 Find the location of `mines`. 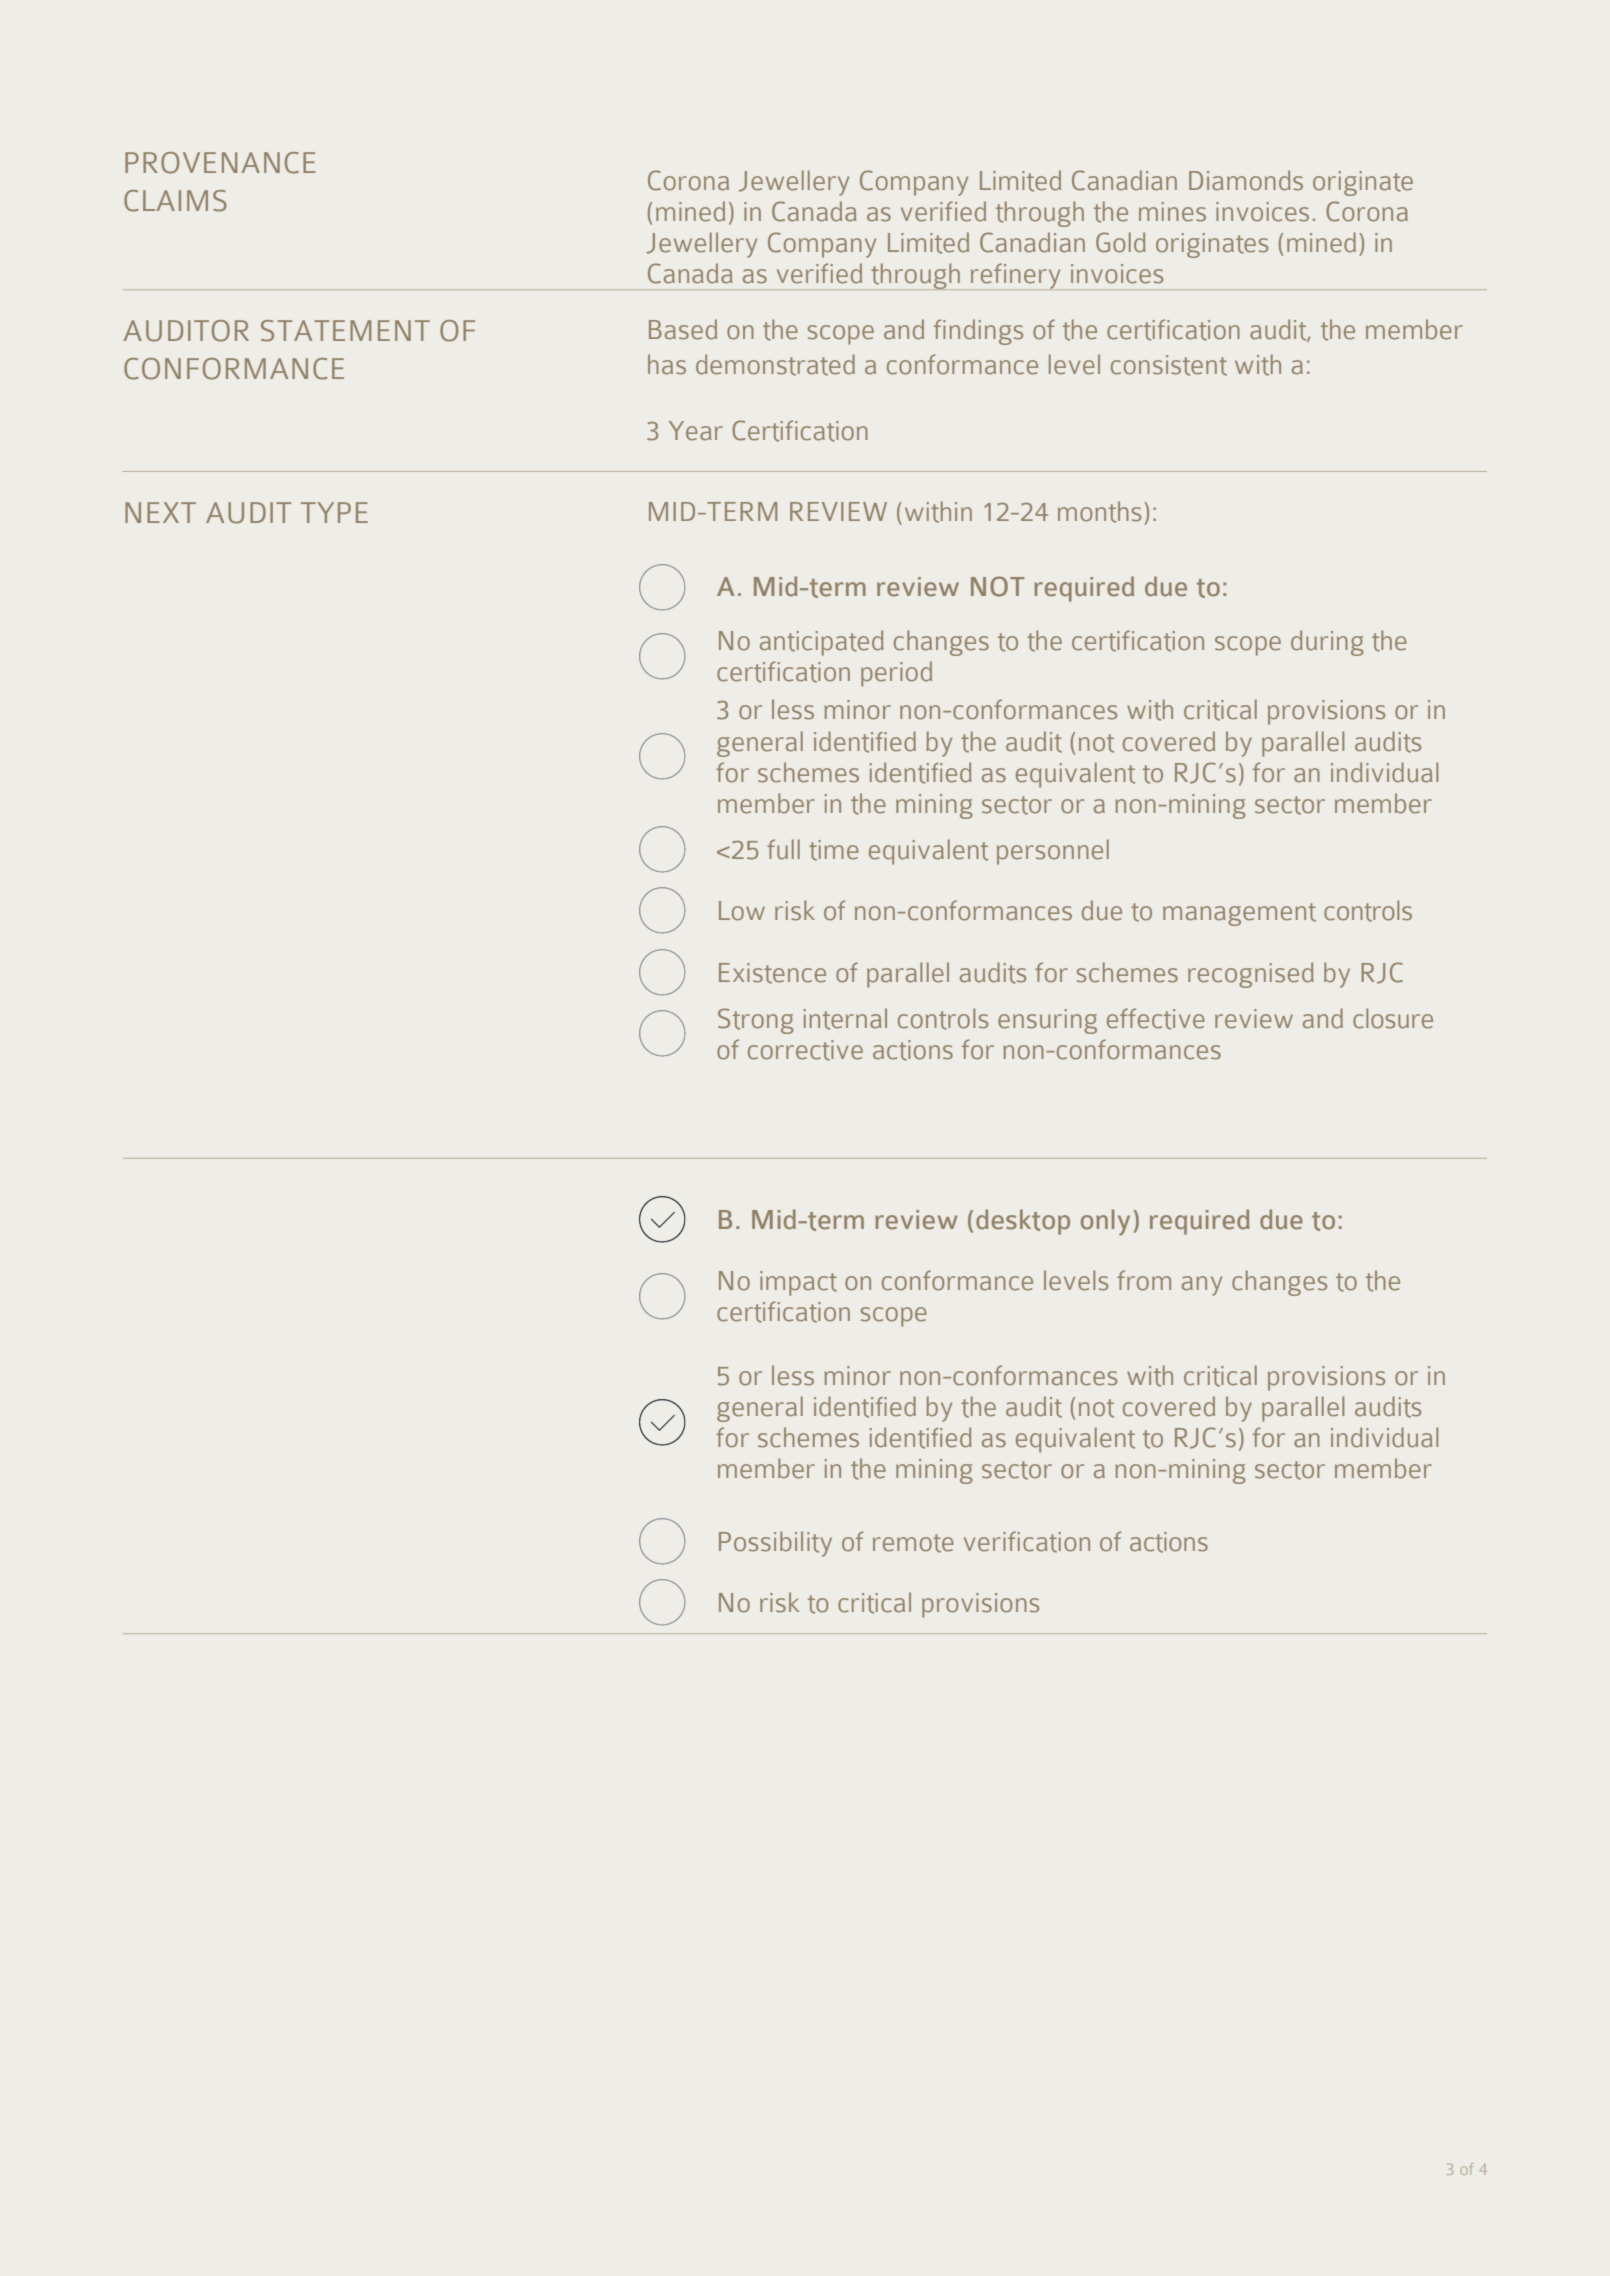

mines is located at coordinates (1172, 212).
